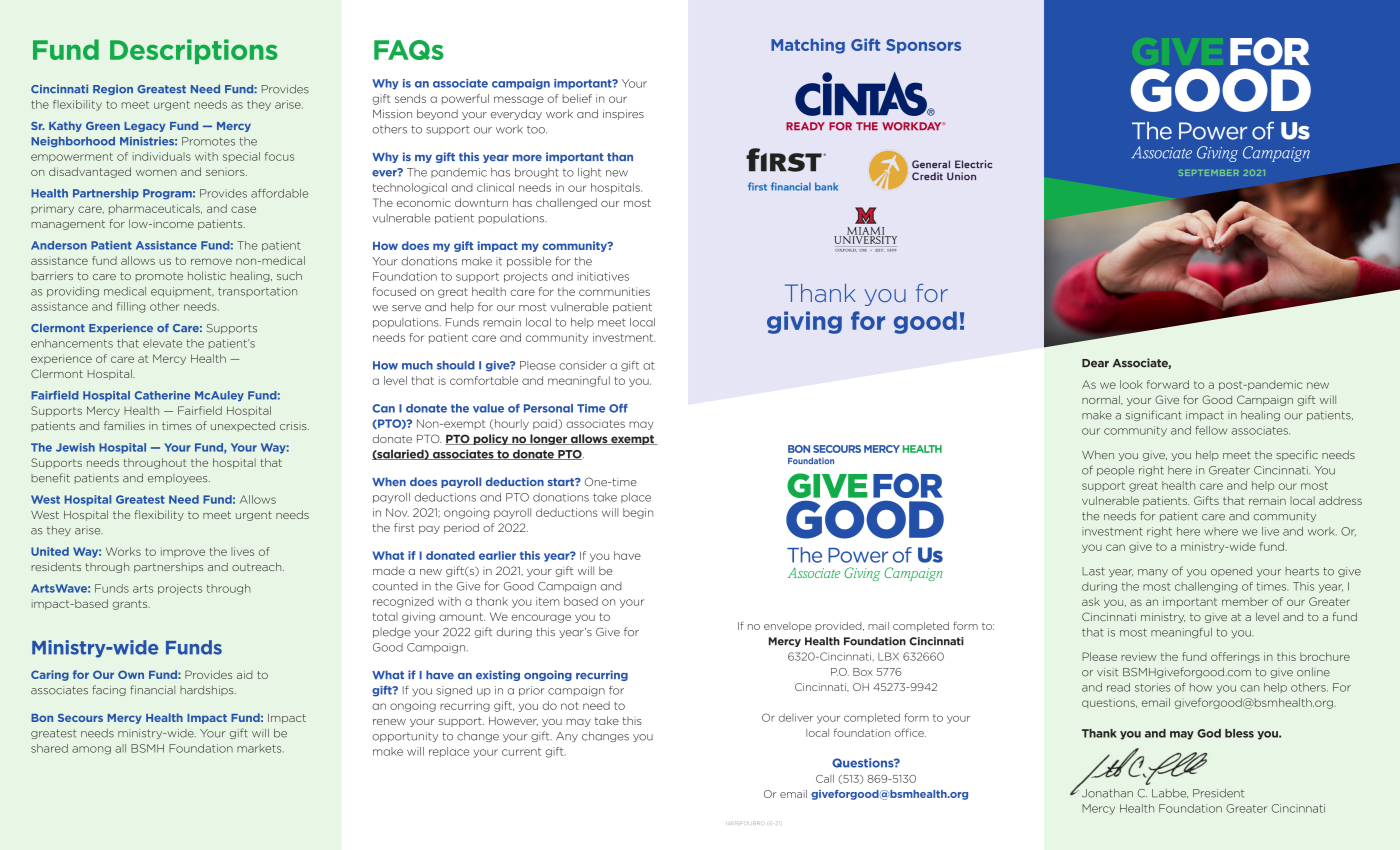 Image resolution: width=1400 pixels, height=850 pixels. I want to click on Call, so click(825, 778).
